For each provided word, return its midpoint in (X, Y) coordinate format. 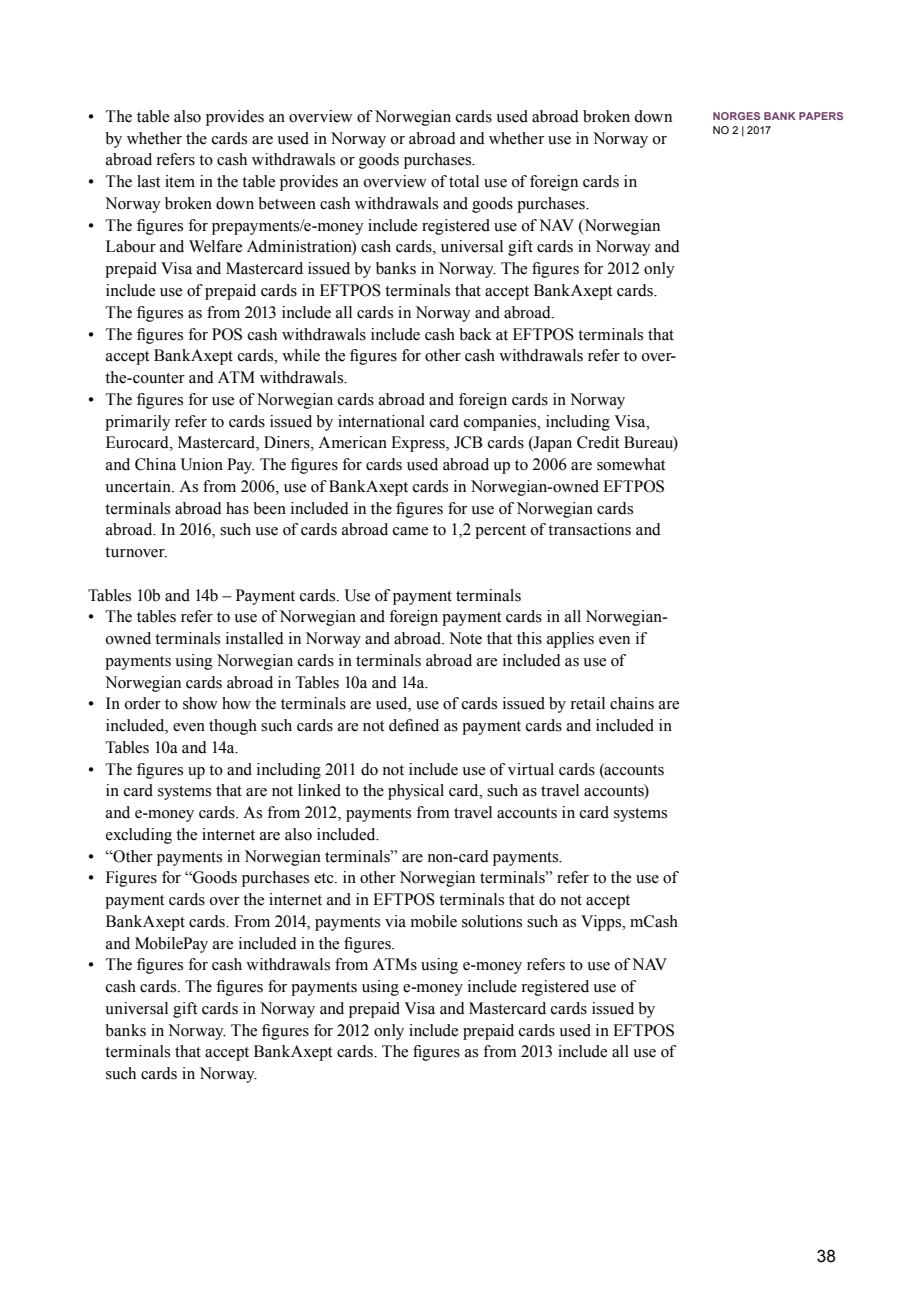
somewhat (631, 464)
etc (325, 878)
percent (500, 532)
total (464, 181)
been (269, 508)
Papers (821, 116)
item (180, 181)
